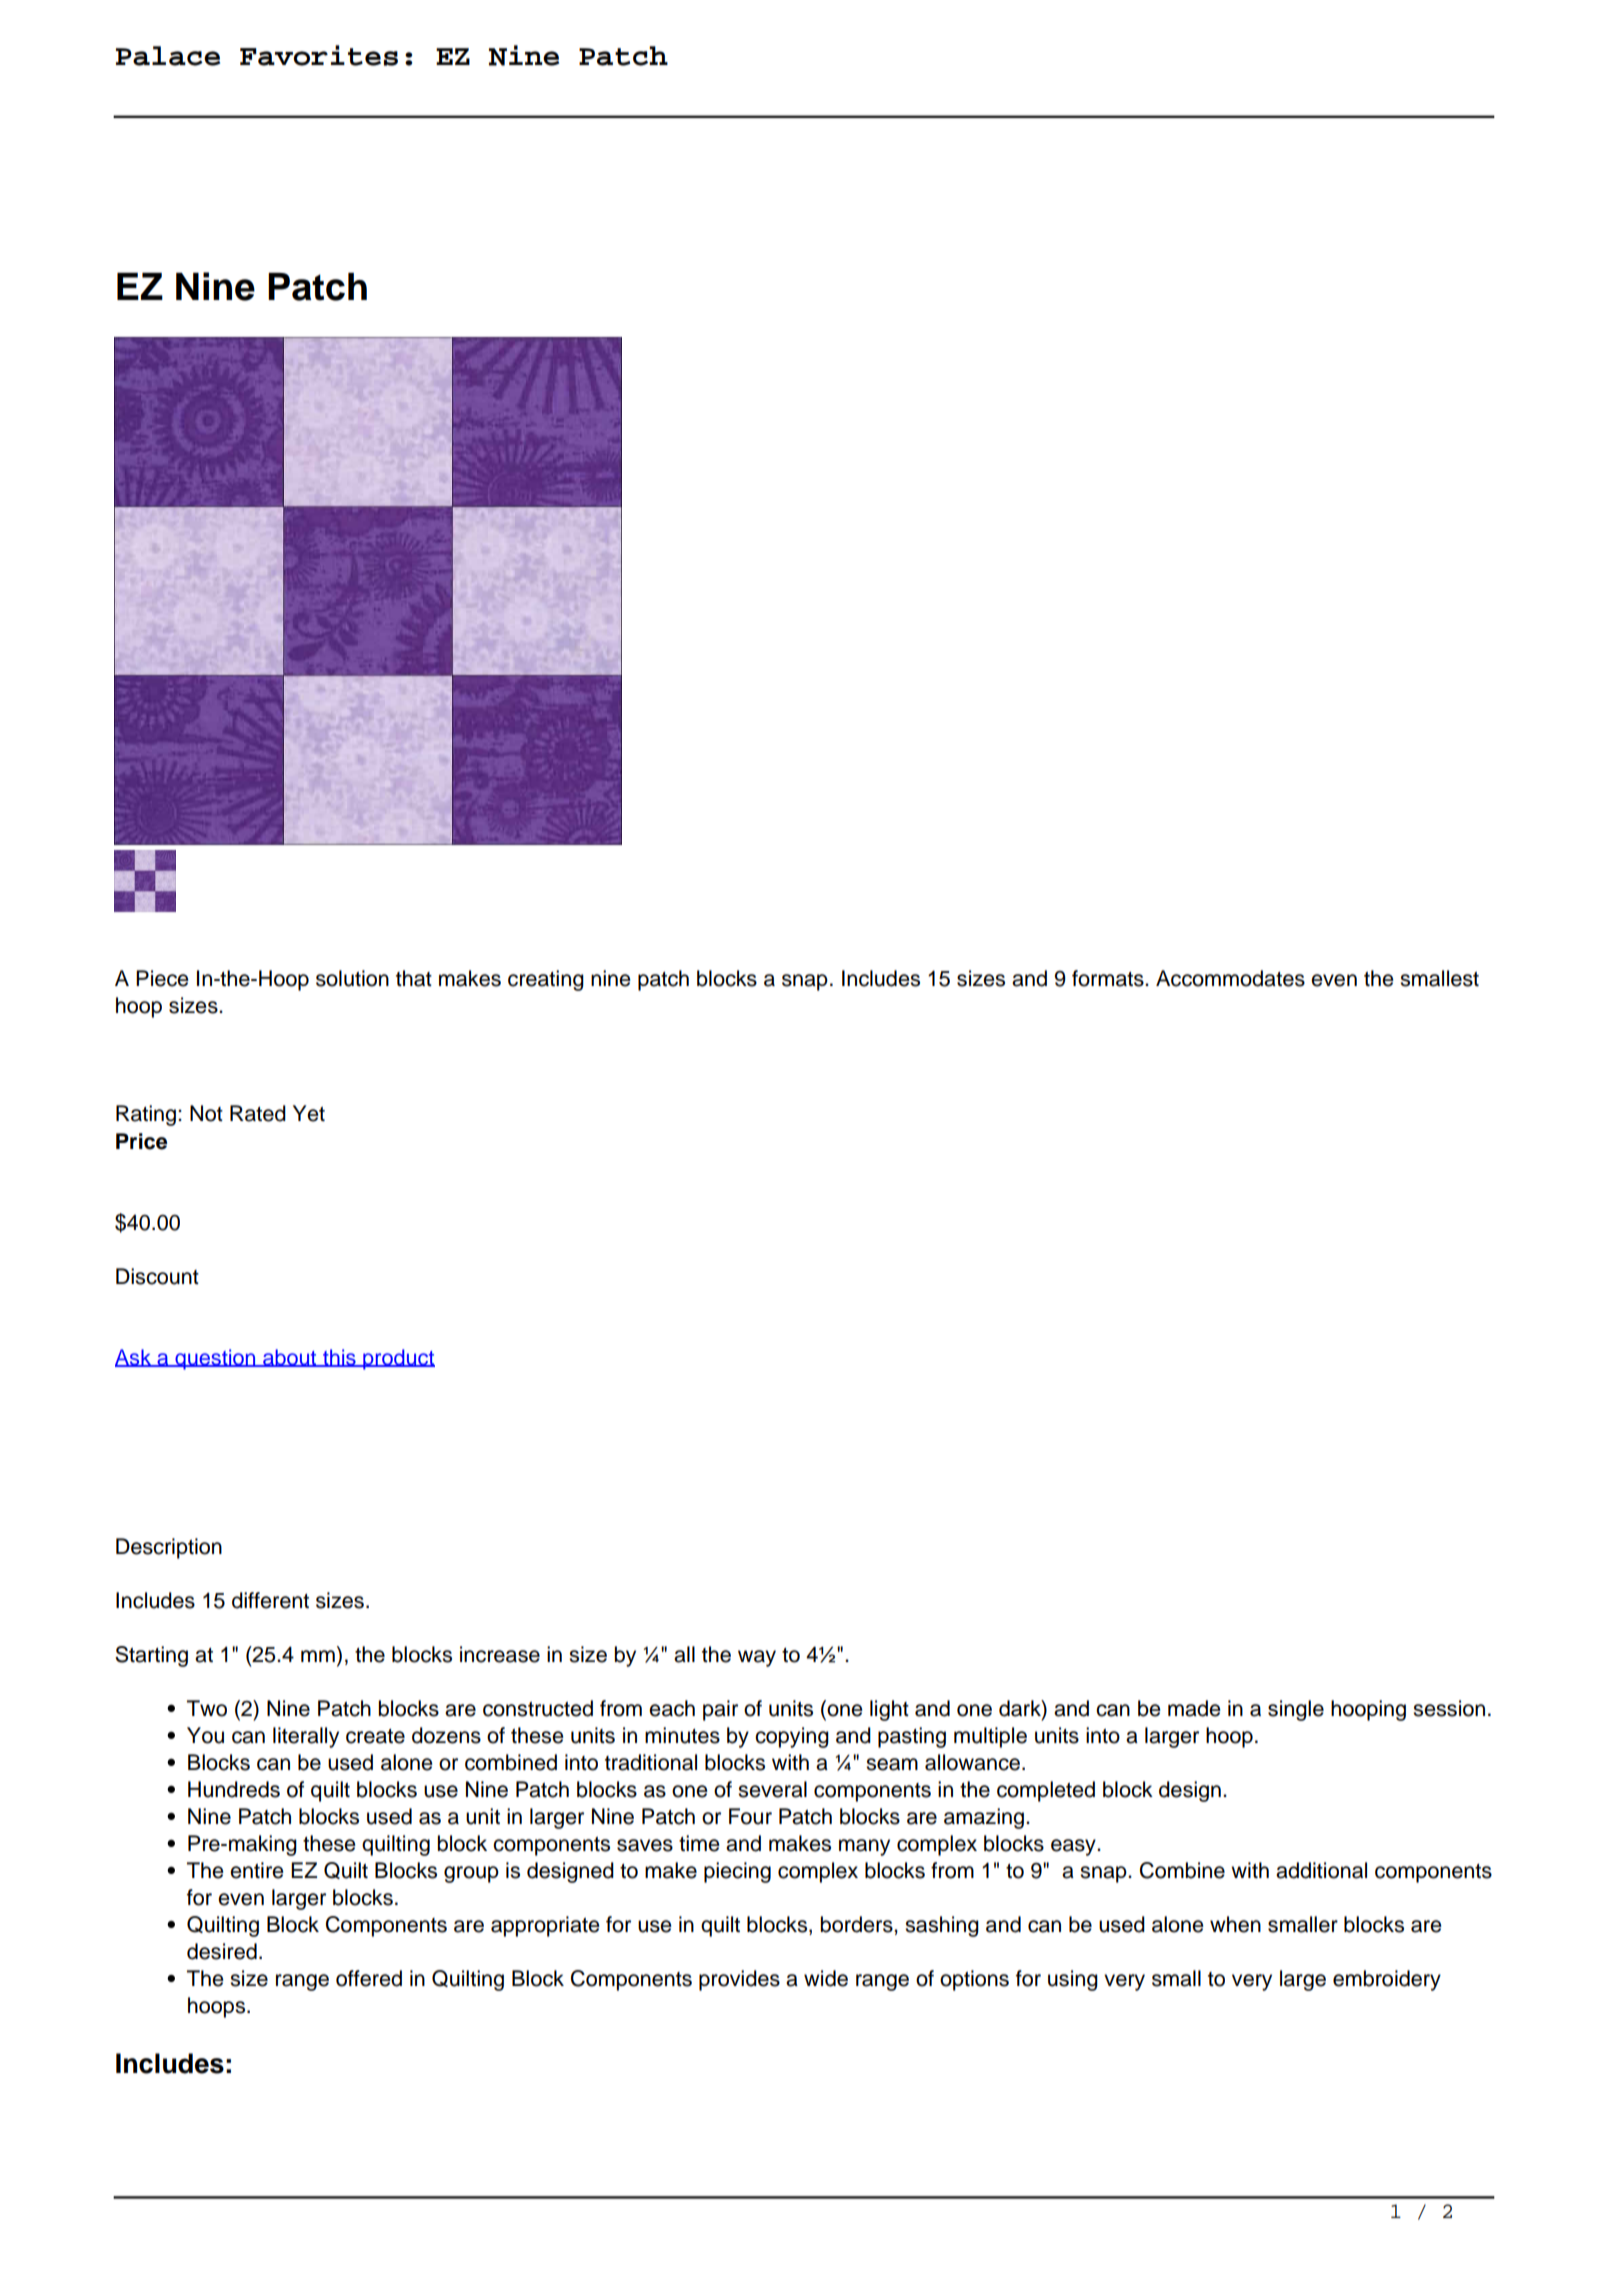 This screenshot has width=1608, height=2274. I want to click on entire, so click(257, 1870).
